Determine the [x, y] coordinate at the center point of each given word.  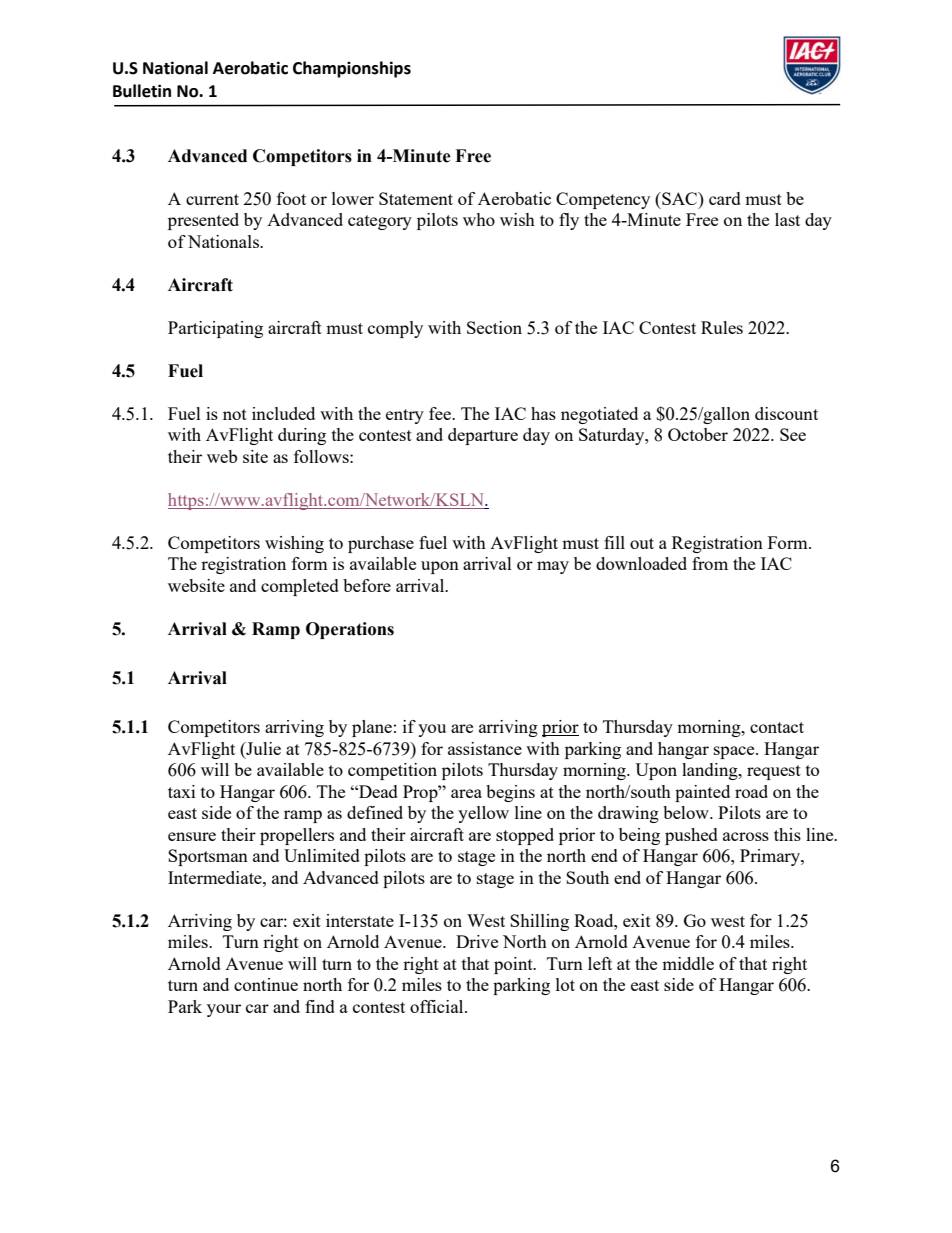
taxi [181, 791]
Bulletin [142, 91]
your [224, 1010]
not [235, 414]
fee [441, 413]
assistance [485, 748]
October [698, 434]
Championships [352, 69]
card [725, 198]
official [438, 1006]
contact [777, 727]
